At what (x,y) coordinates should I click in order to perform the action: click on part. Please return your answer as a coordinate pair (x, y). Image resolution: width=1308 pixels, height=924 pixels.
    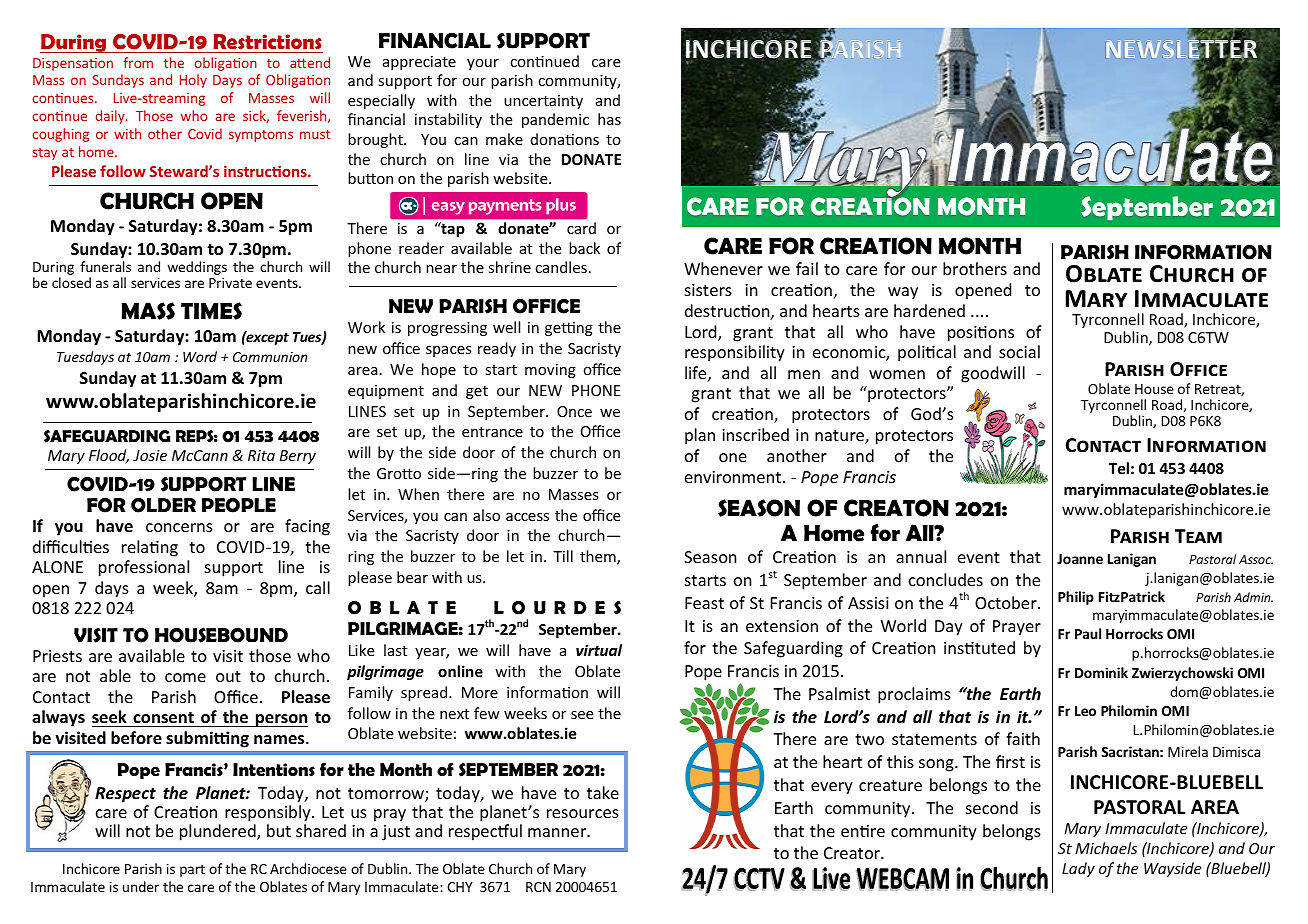
    Looking at the image, I should click on (192, 871).
